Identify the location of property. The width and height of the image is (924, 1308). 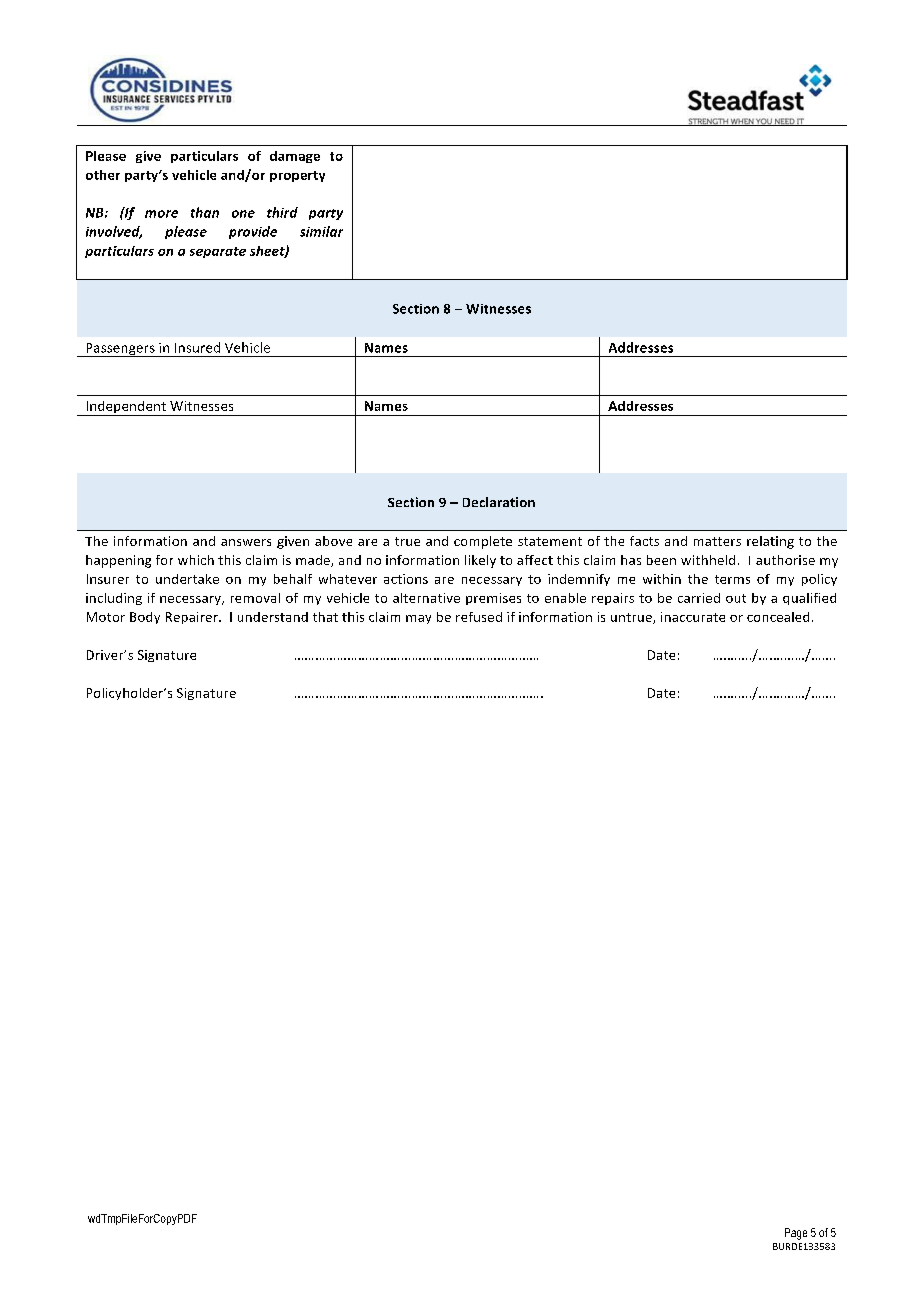
(297, 176).
